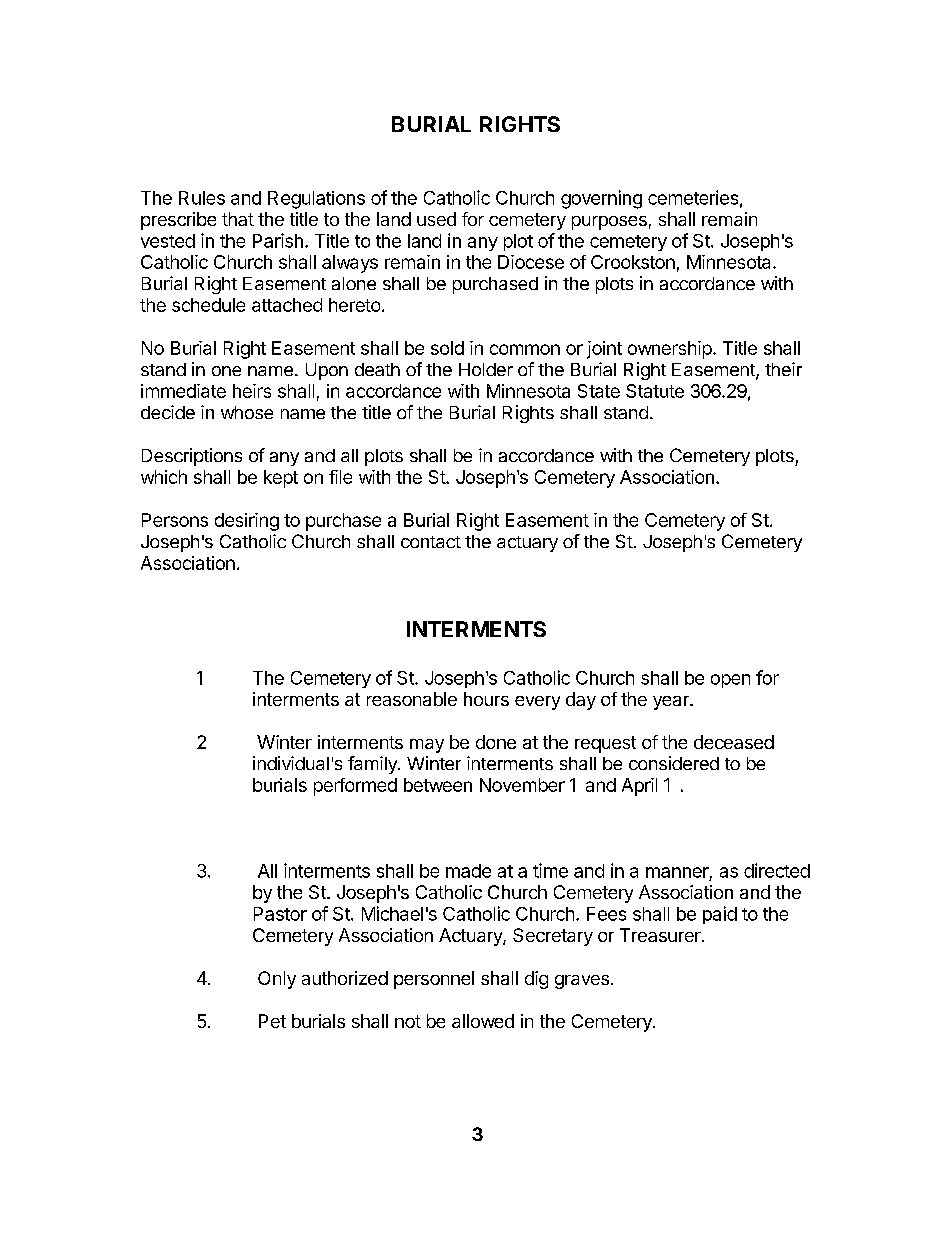 This screenshot has width=952, height=1233. What do you see at coordinates (486, 369) in the screenshot?
I see `Holder` at bounding box center [486, 369].
